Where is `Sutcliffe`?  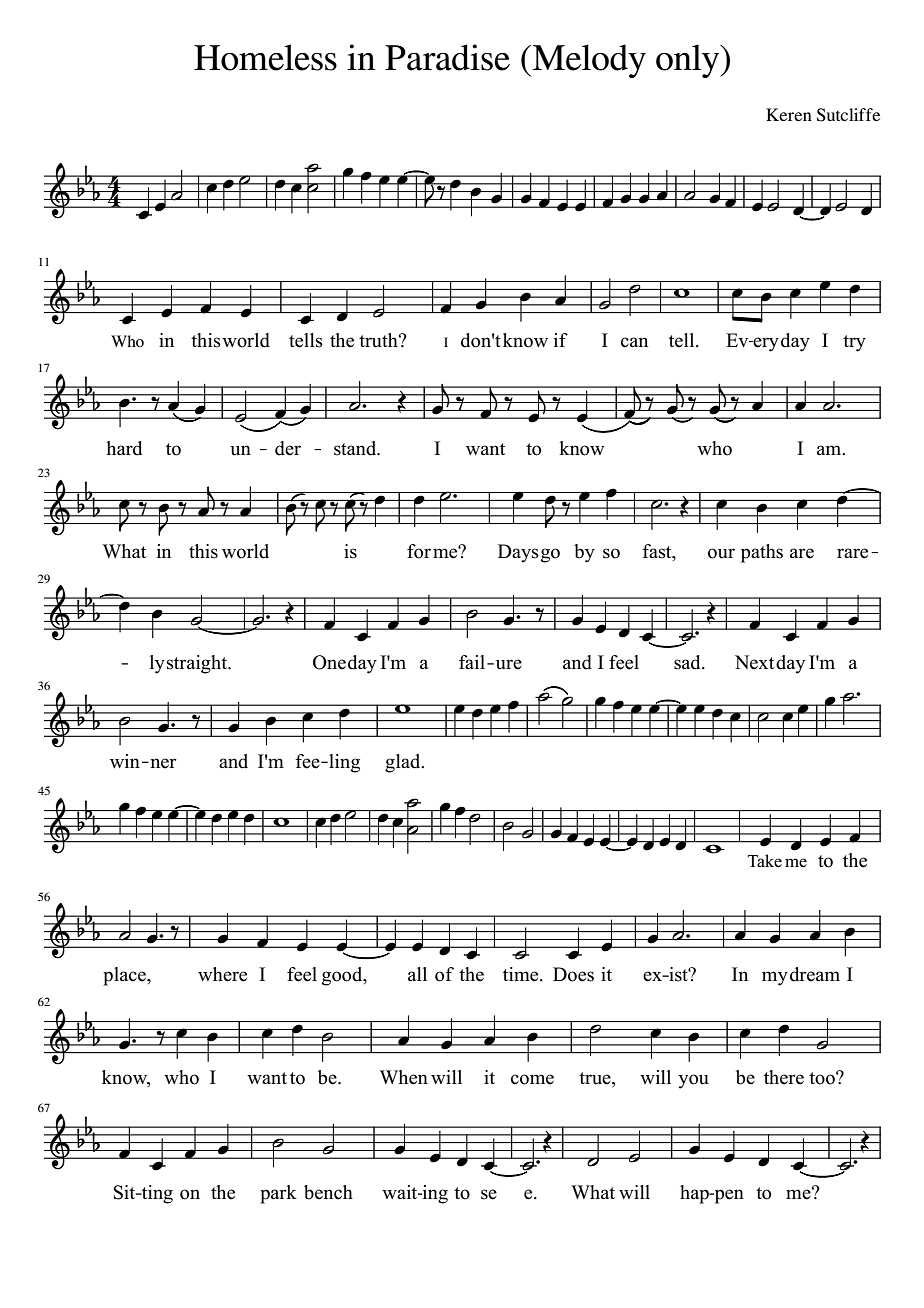
Sutcliffe is located at coordinates (848, 115).
